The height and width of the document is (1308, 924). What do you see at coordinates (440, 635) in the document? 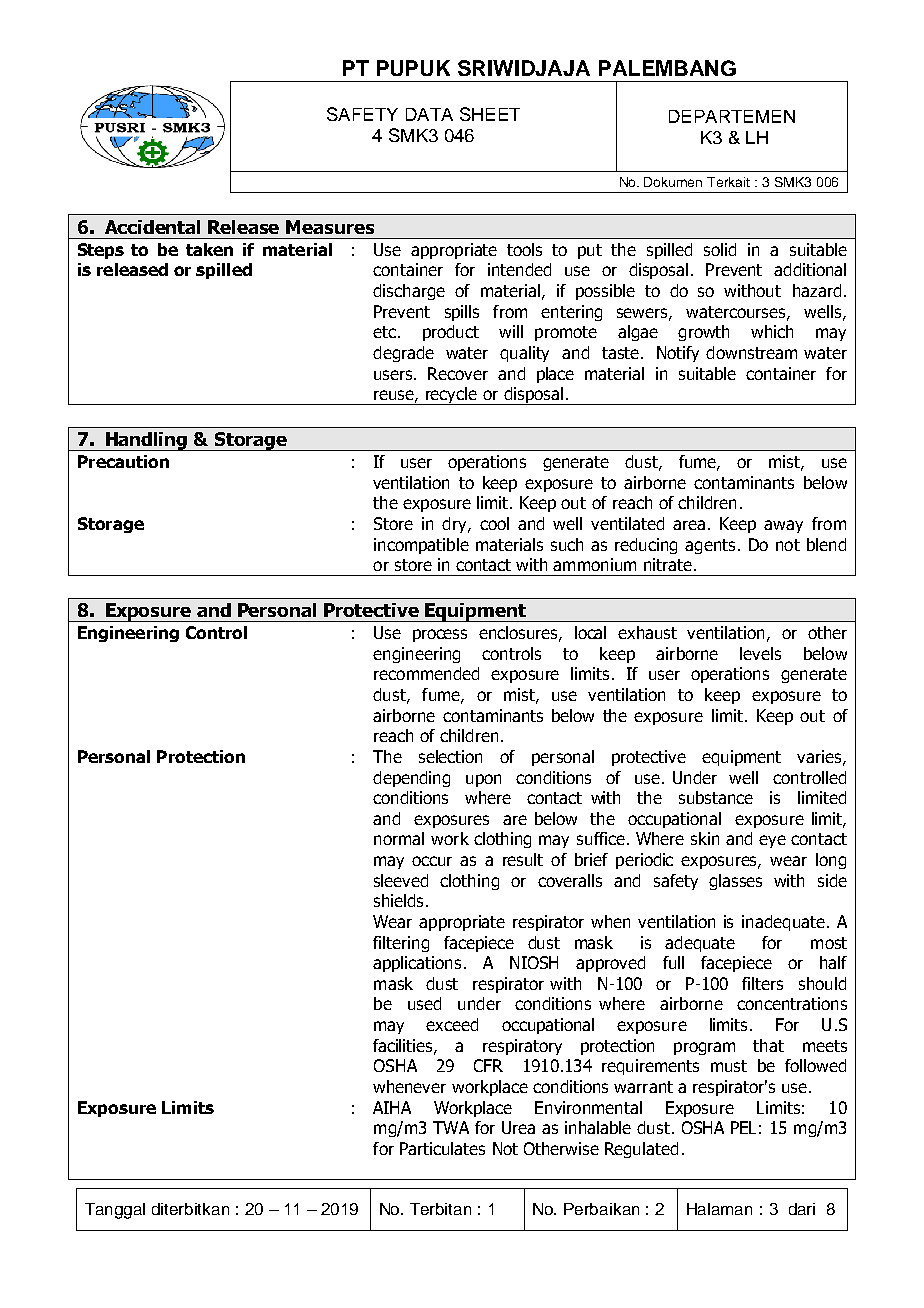
I see `process` at bounding box center [440, 635].
